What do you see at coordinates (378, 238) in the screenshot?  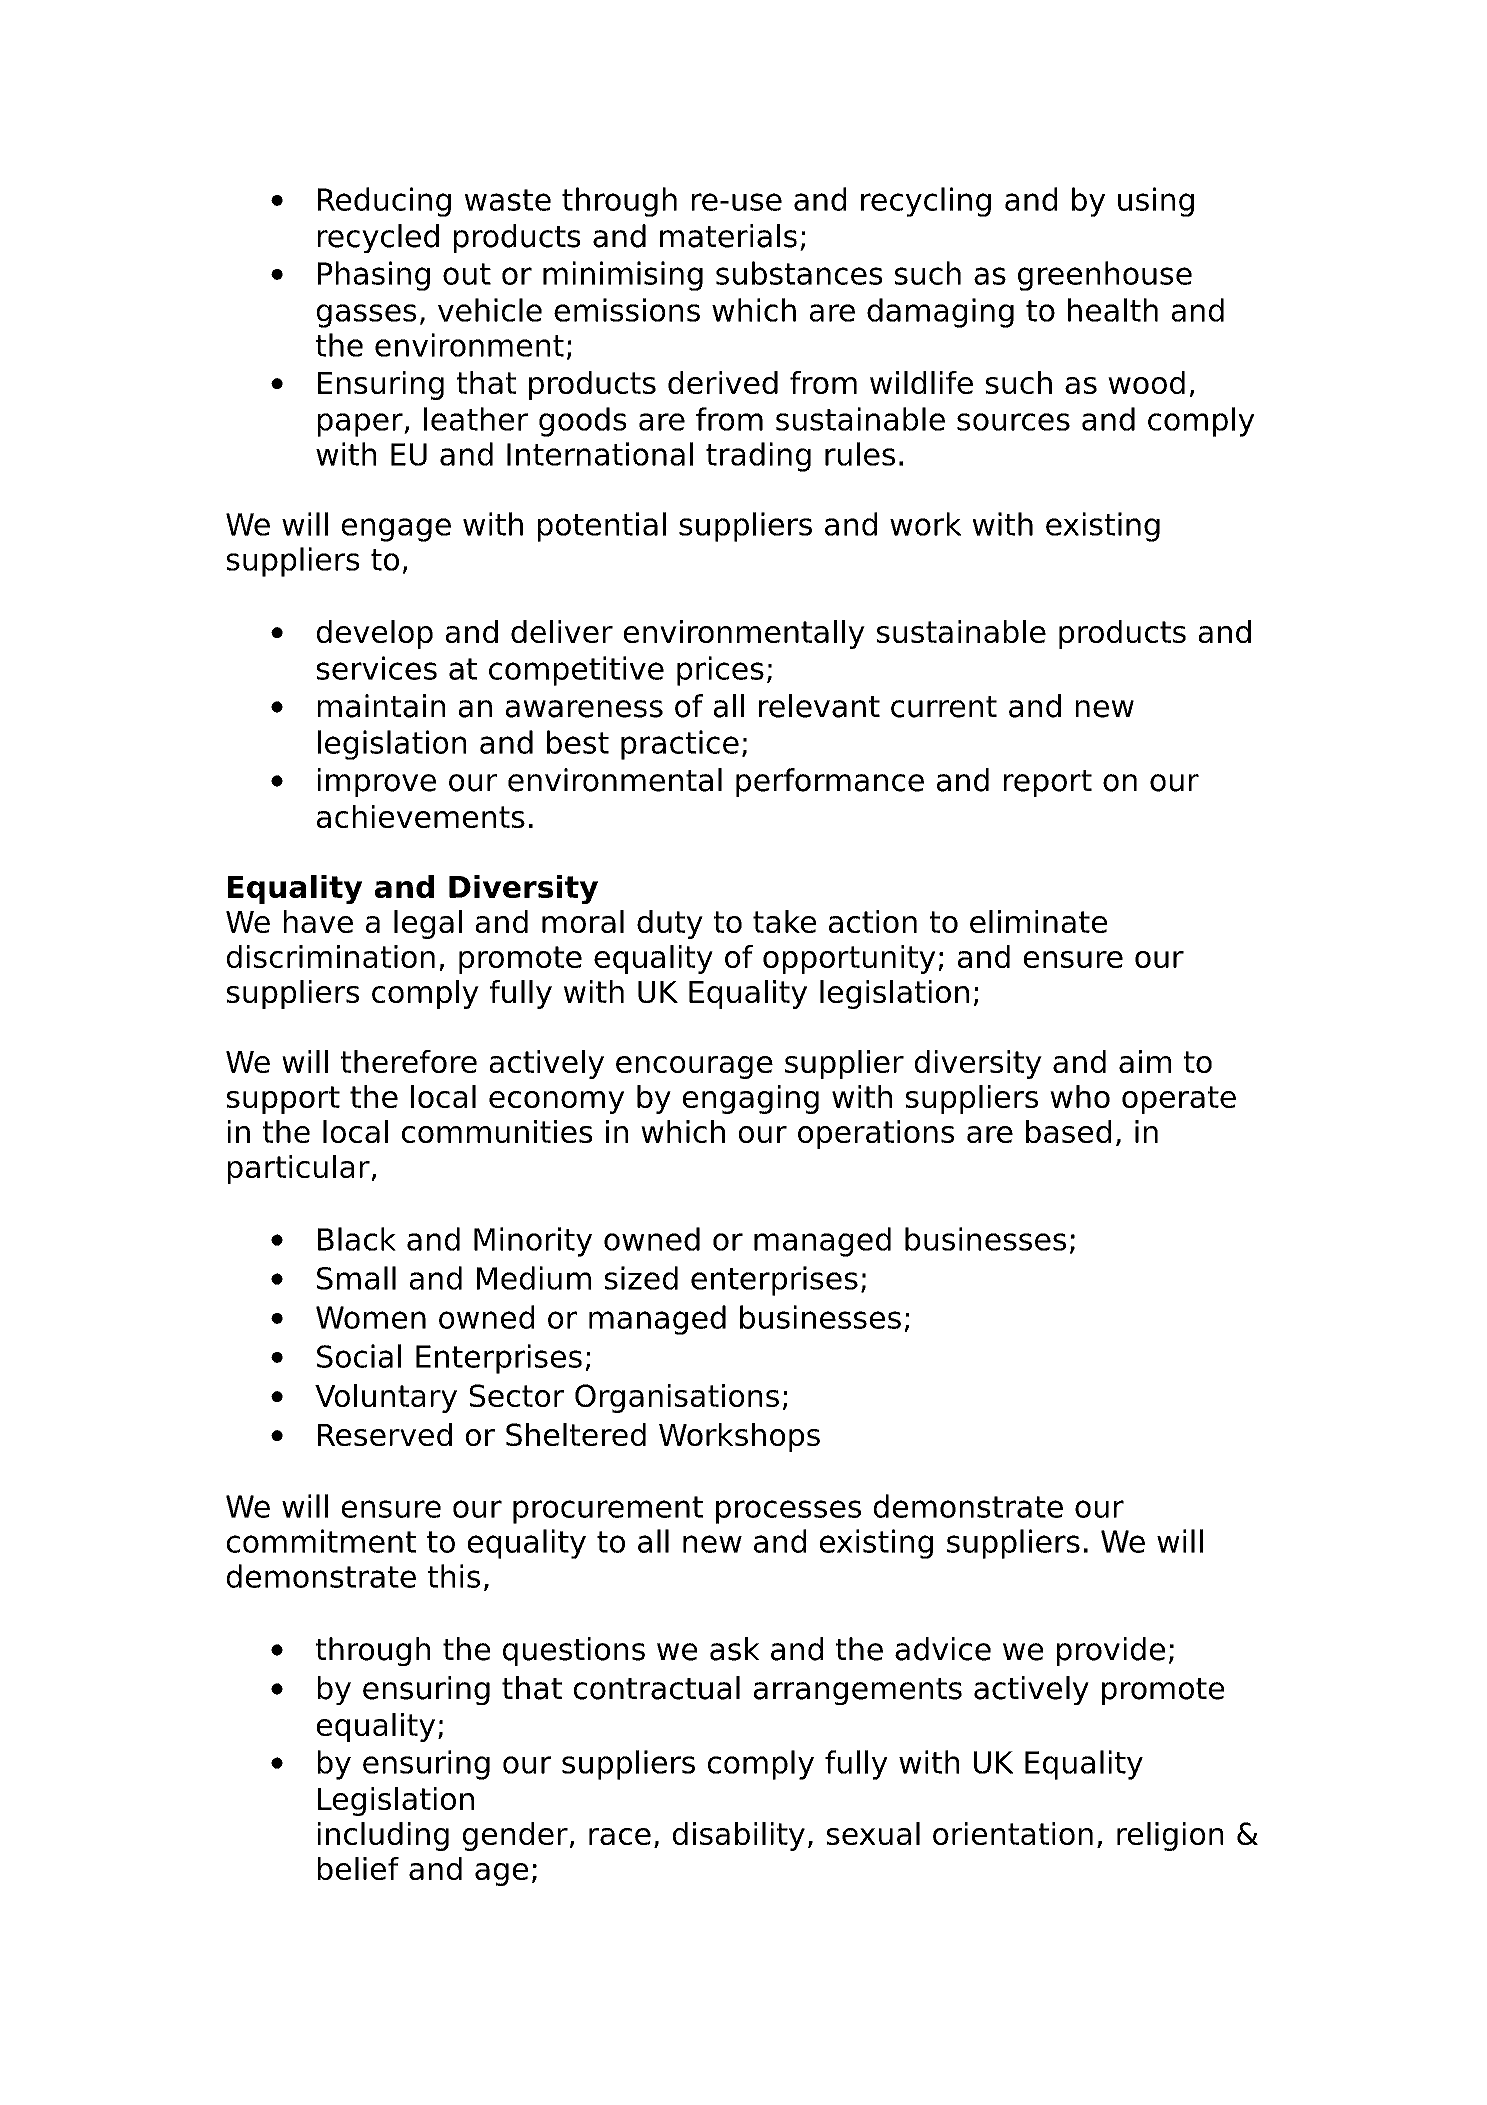 I see `recycled` at bounding box center [378, 238].
